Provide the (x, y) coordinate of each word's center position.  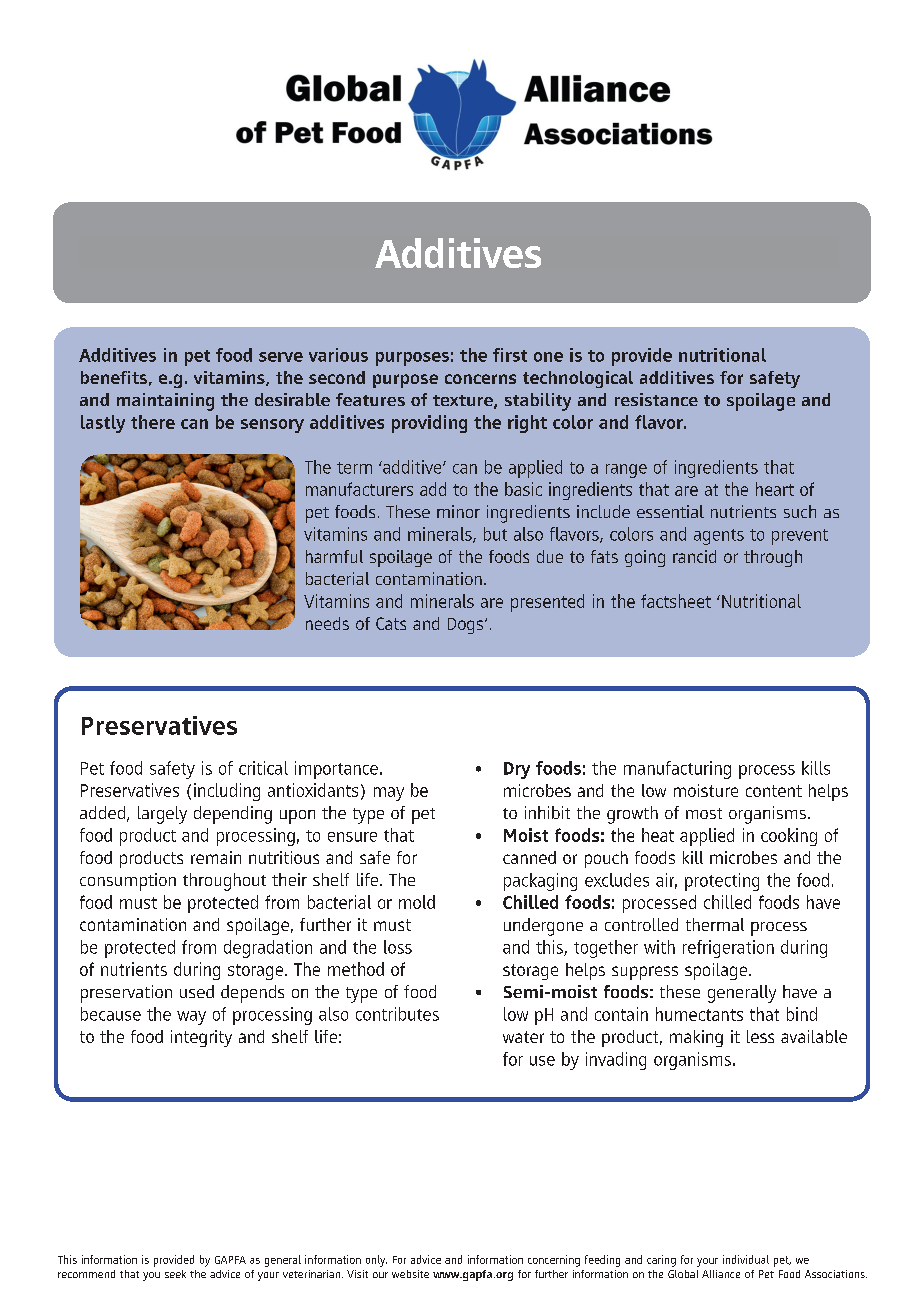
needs (327, 623)
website (410, 1274)
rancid (694, 556)
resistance (656, 399)
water (523, 1037)
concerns (480, 379)
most (704, 813)
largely (162, 815)
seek (175, 1274)
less (760, 1036)
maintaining (165, 402)
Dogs (467, 626)
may (389, 794)
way (191, 1018)
